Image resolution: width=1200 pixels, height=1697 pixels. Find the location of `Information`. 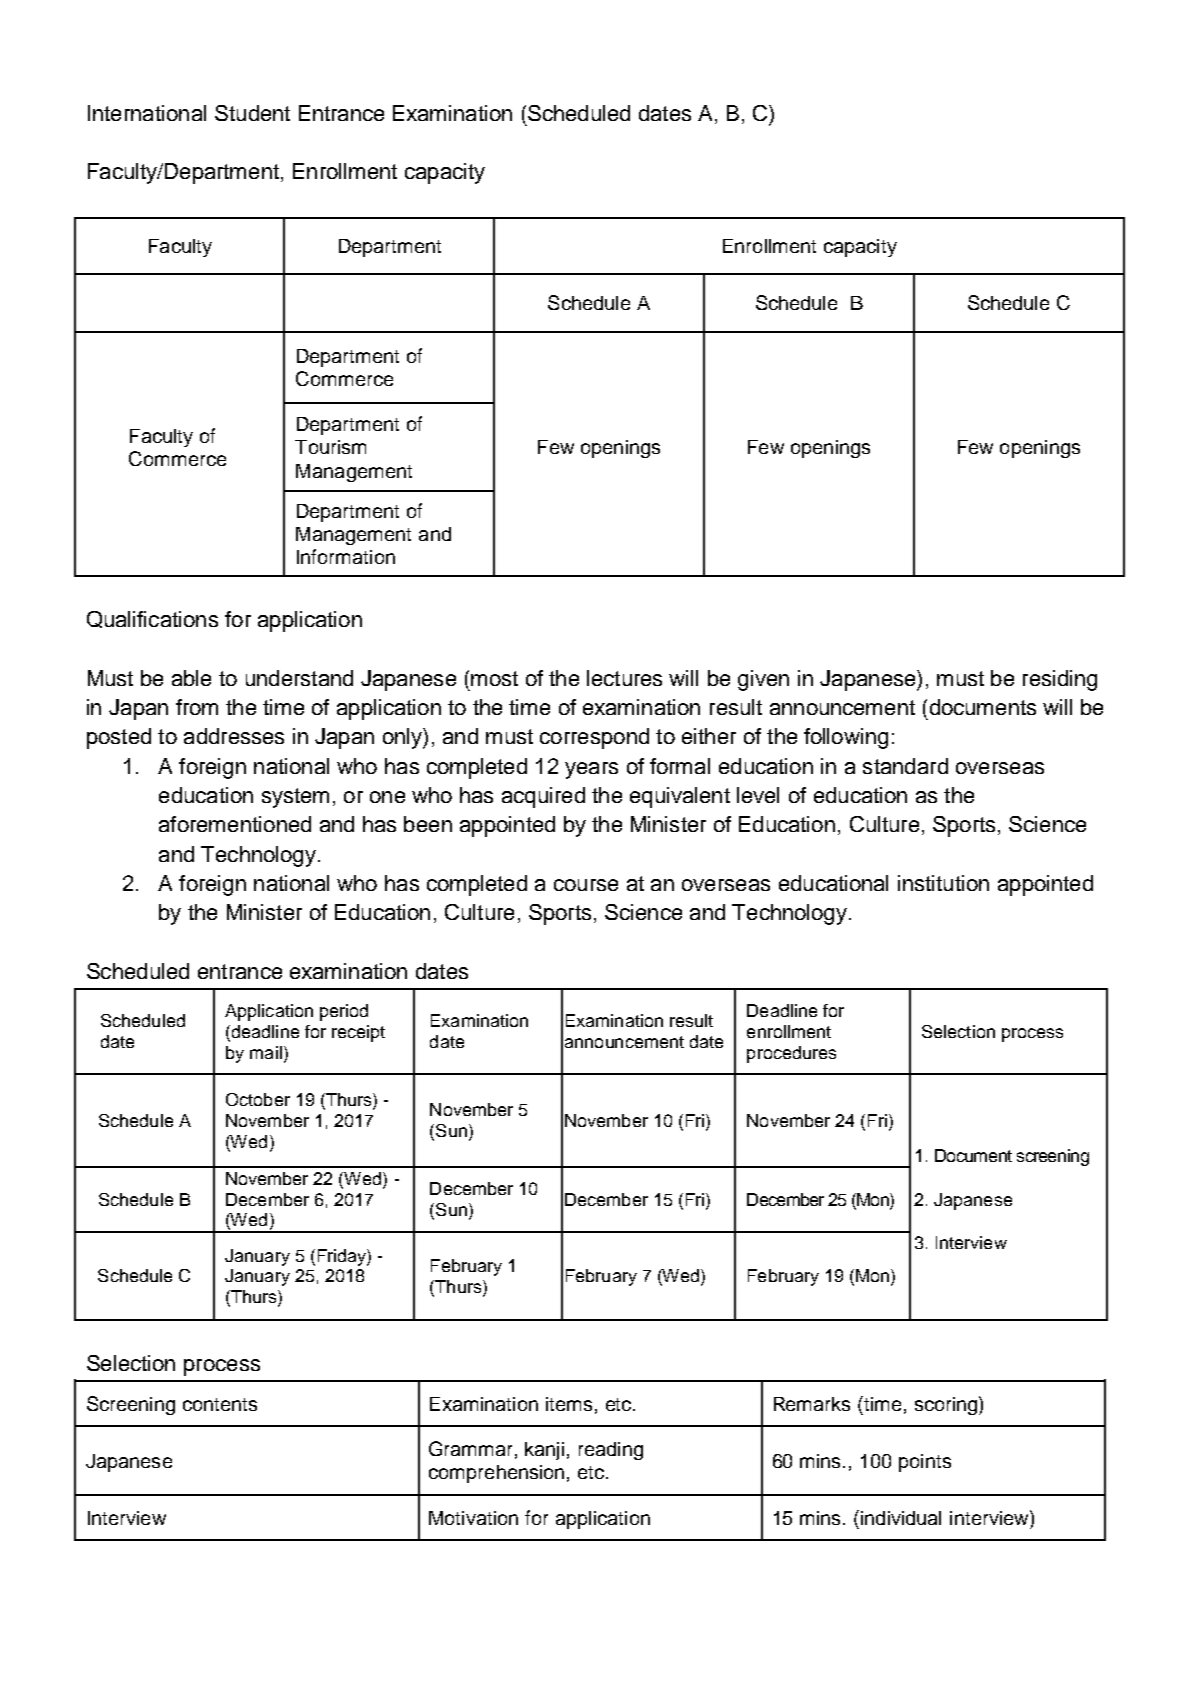

Information is located at coordinates (346, 556).
